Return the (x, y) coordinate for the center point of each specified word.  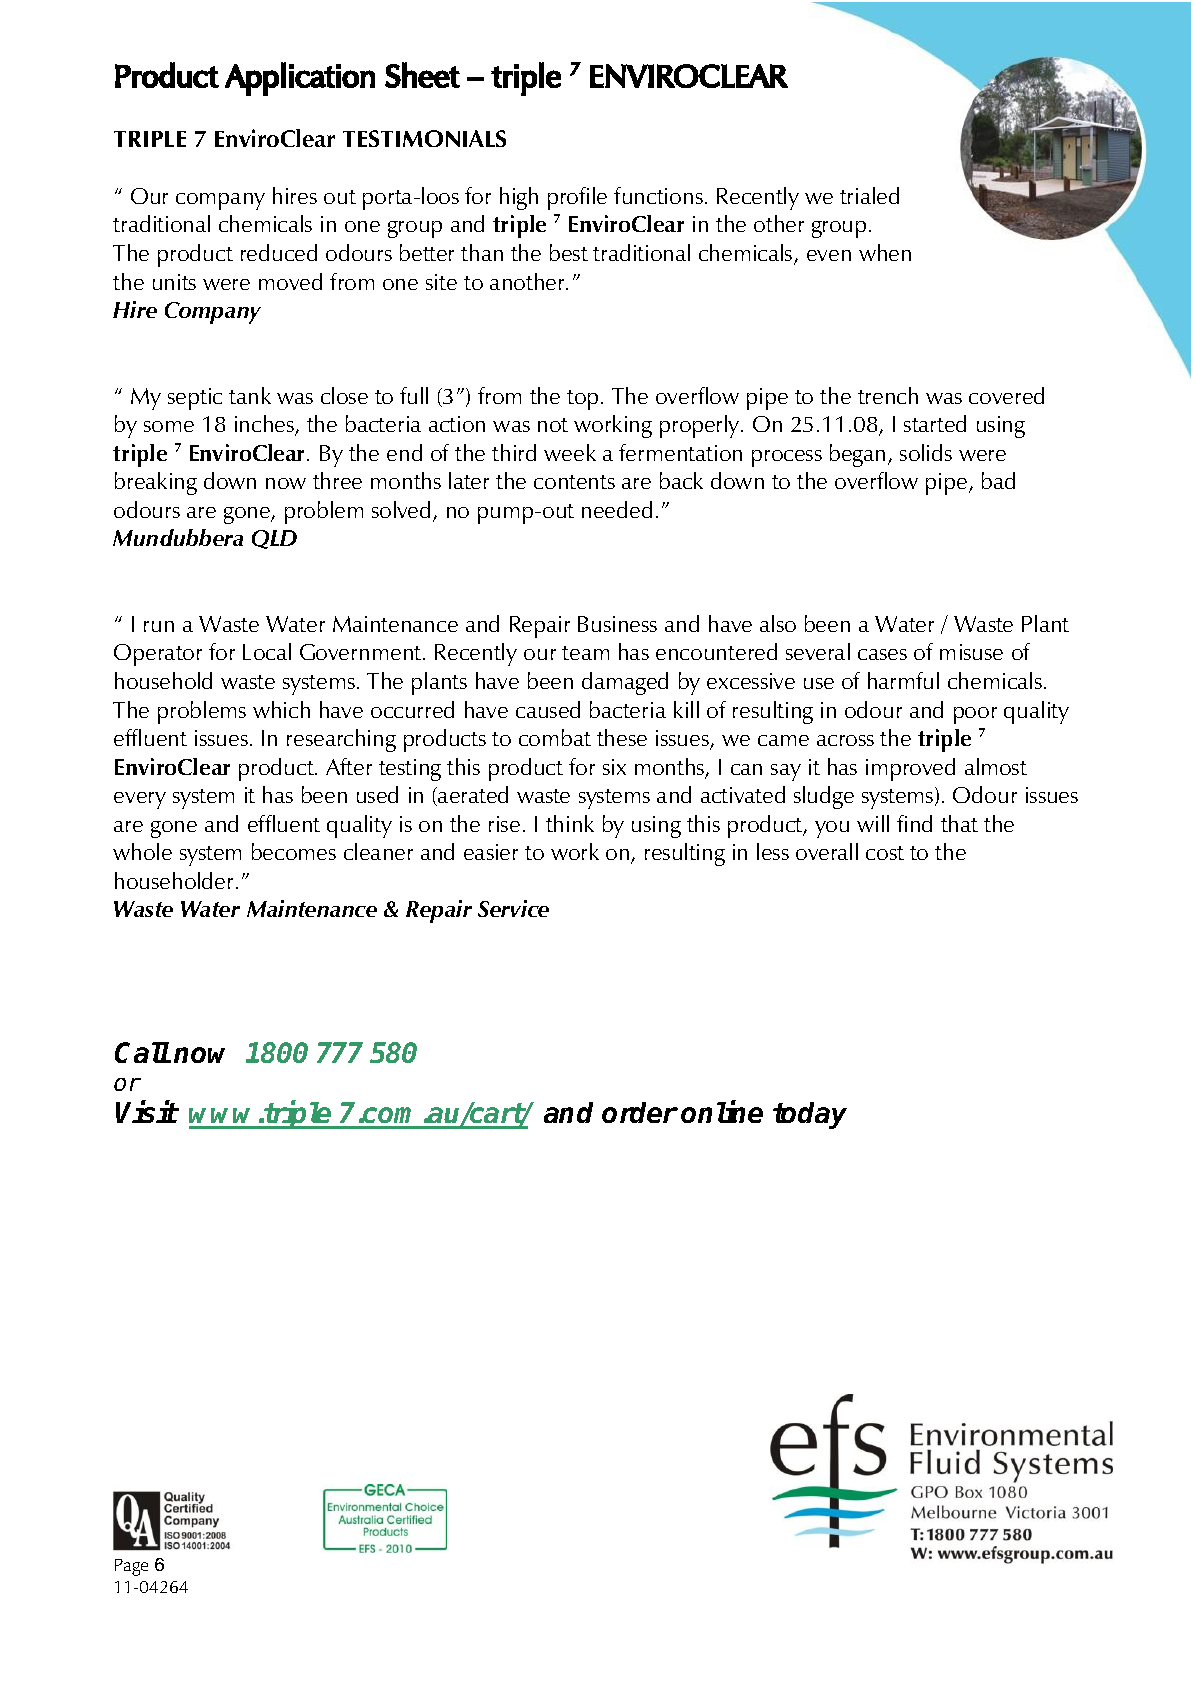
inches (266, 425)
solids (926, 452)
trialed (869, 195)
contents (574, 482)
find (914, 823)
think (570, 823)
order (640, 1112)
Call (142, 1052)
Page (131, 1567)
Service (513, 908)
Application (300, 79)
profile (577, 198)
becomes (294, 851)
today (810, 1115)
